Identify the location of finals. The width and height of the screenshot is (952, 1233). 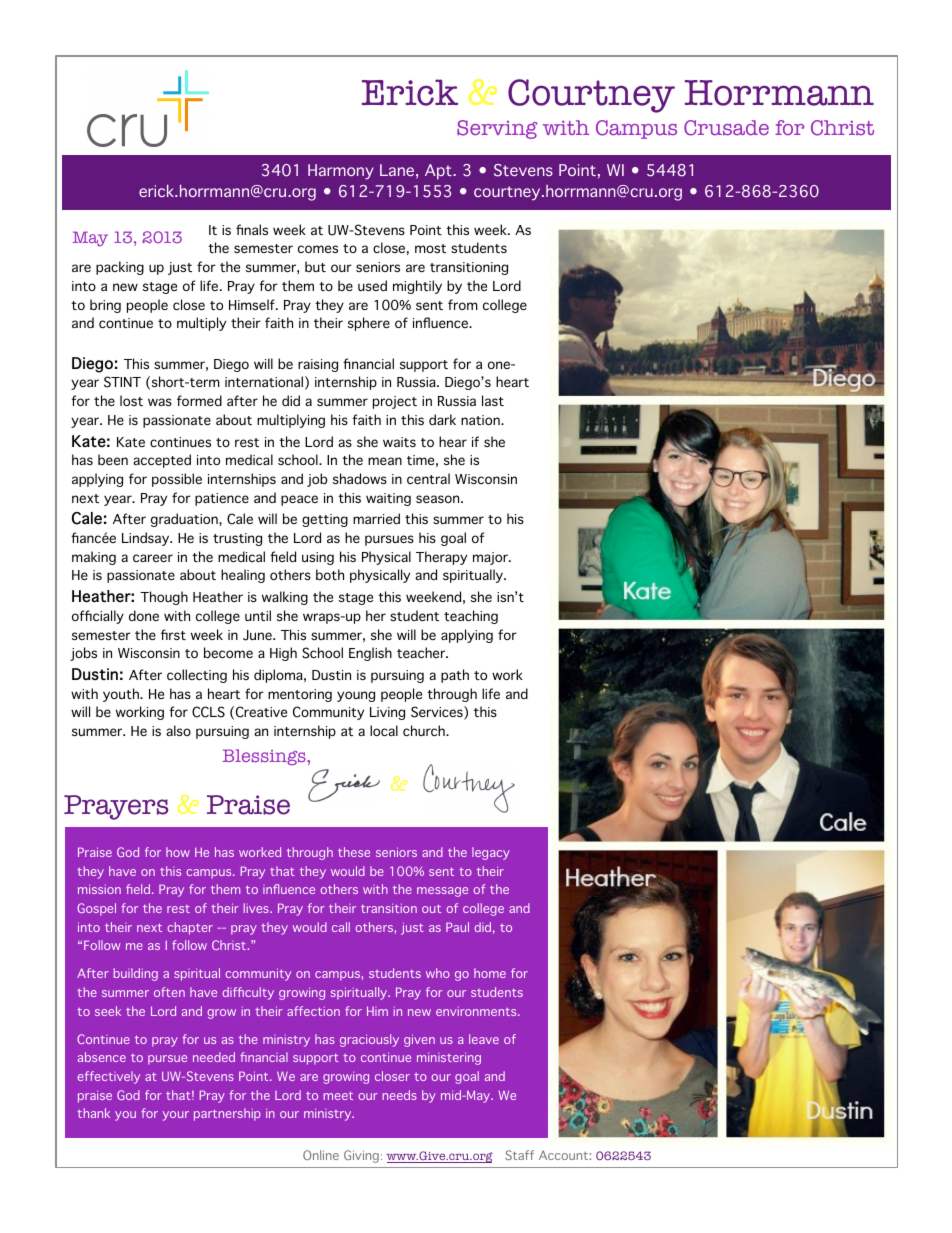
(252, 229).
